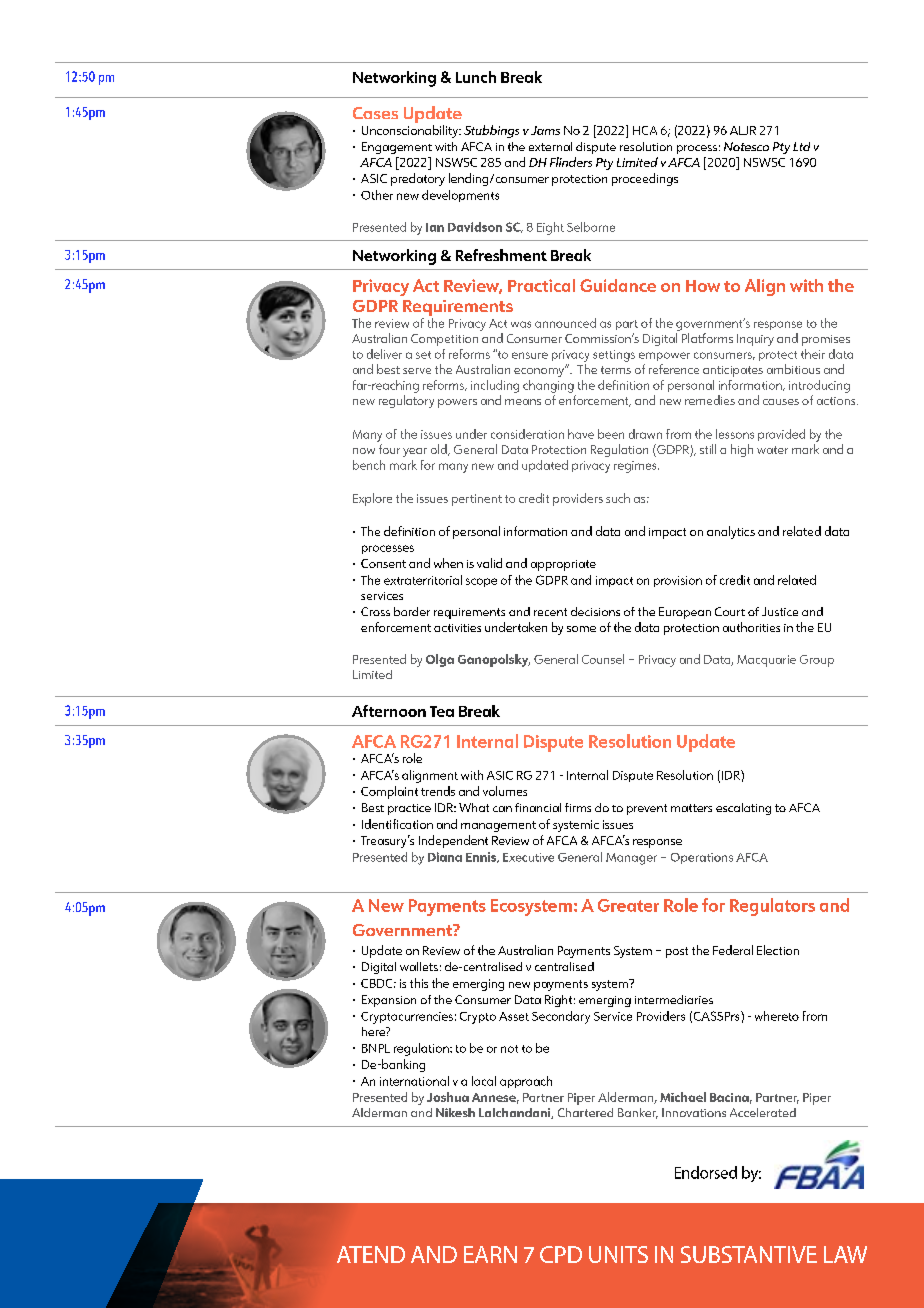 The width and height of the image is (924, 1308). Describe the element at coordinates (603, 659) in the image. I see `Counsel` at that location.
